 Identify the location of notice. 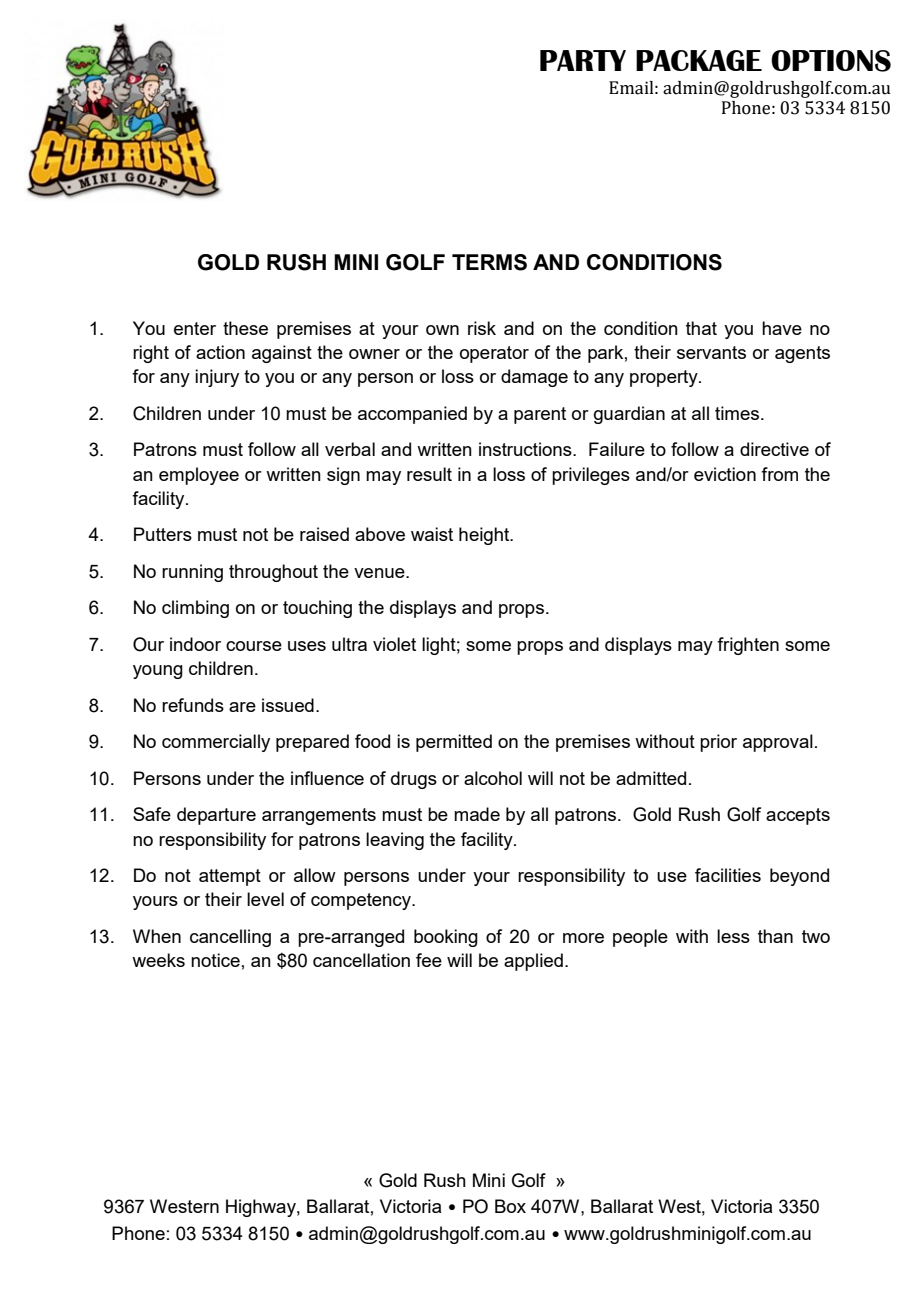
(215, 960).
